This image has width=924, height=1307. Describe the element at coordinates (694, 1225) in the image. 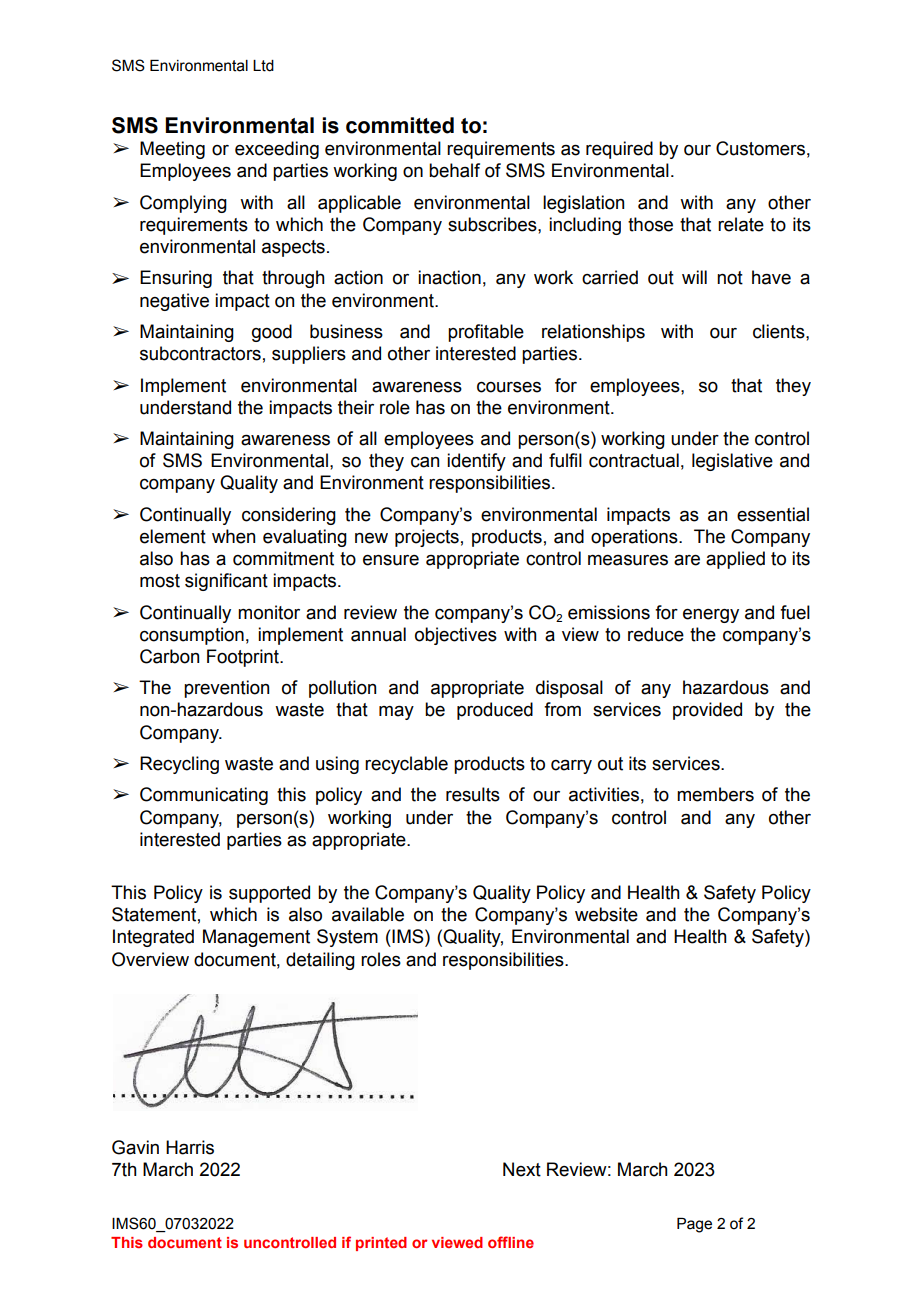

I see `Page` at that location.
